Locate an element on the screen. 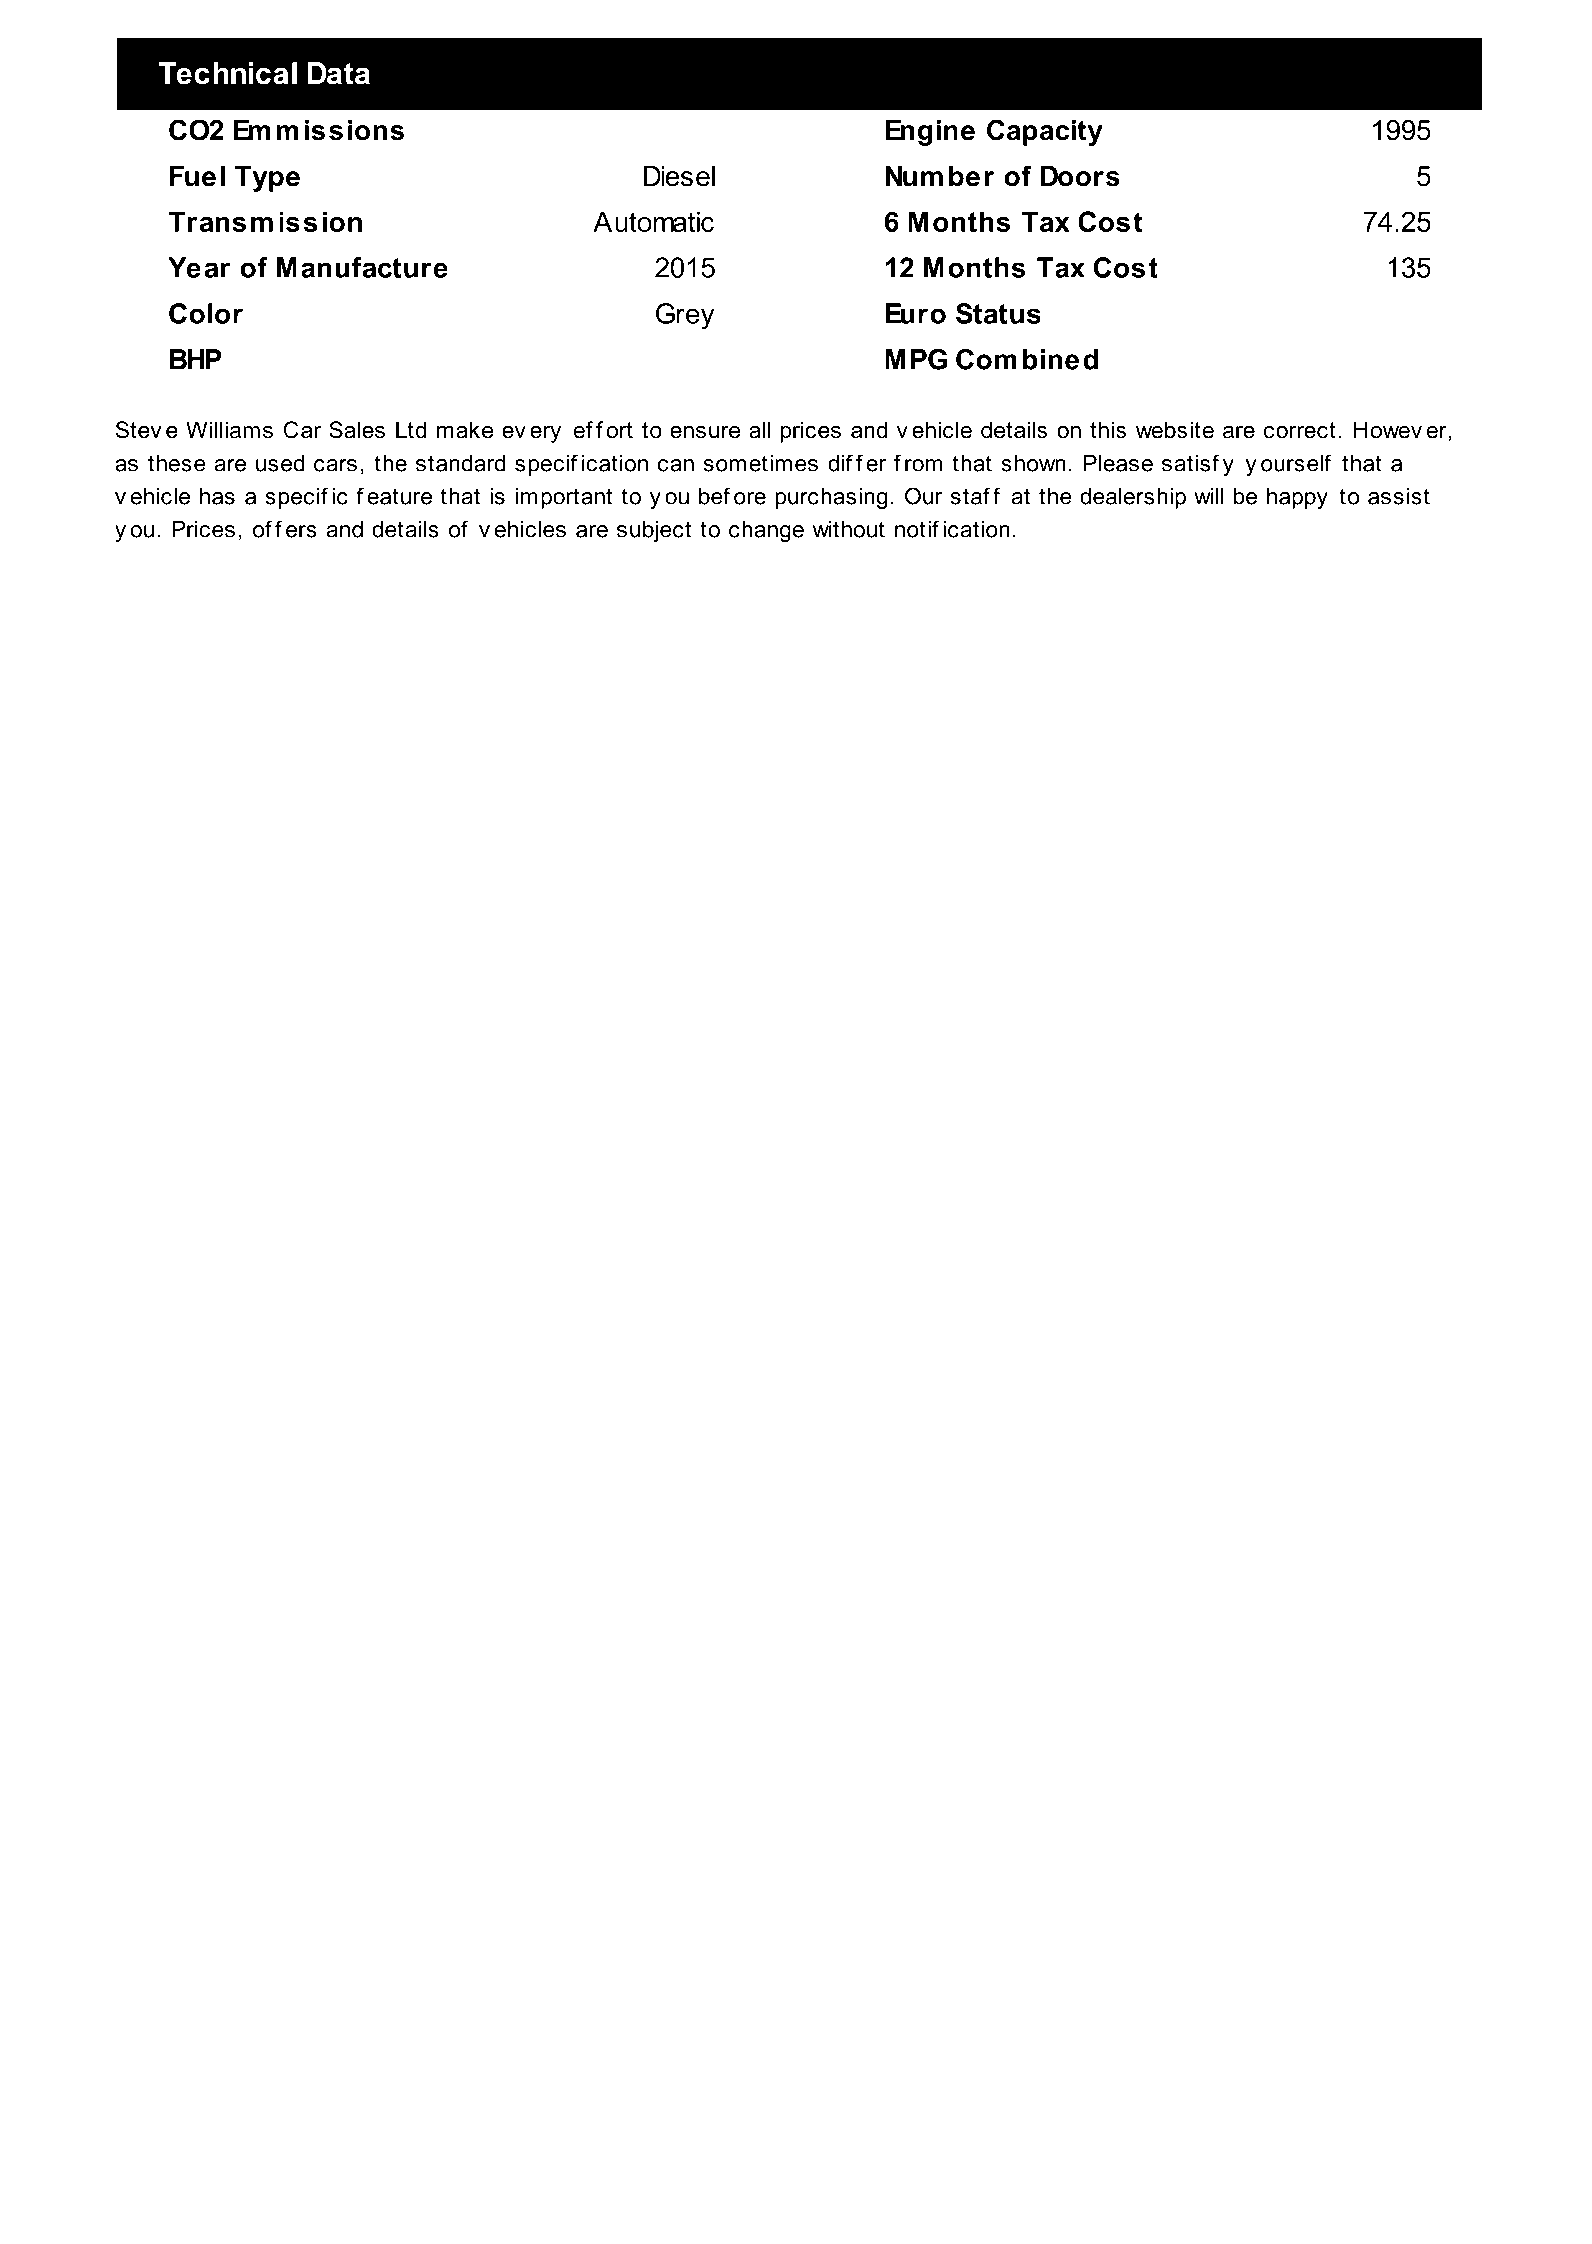 Image resolution: width=1592 pixels, height=2244 pixels. happy is located at coordinates (1297, 498).
